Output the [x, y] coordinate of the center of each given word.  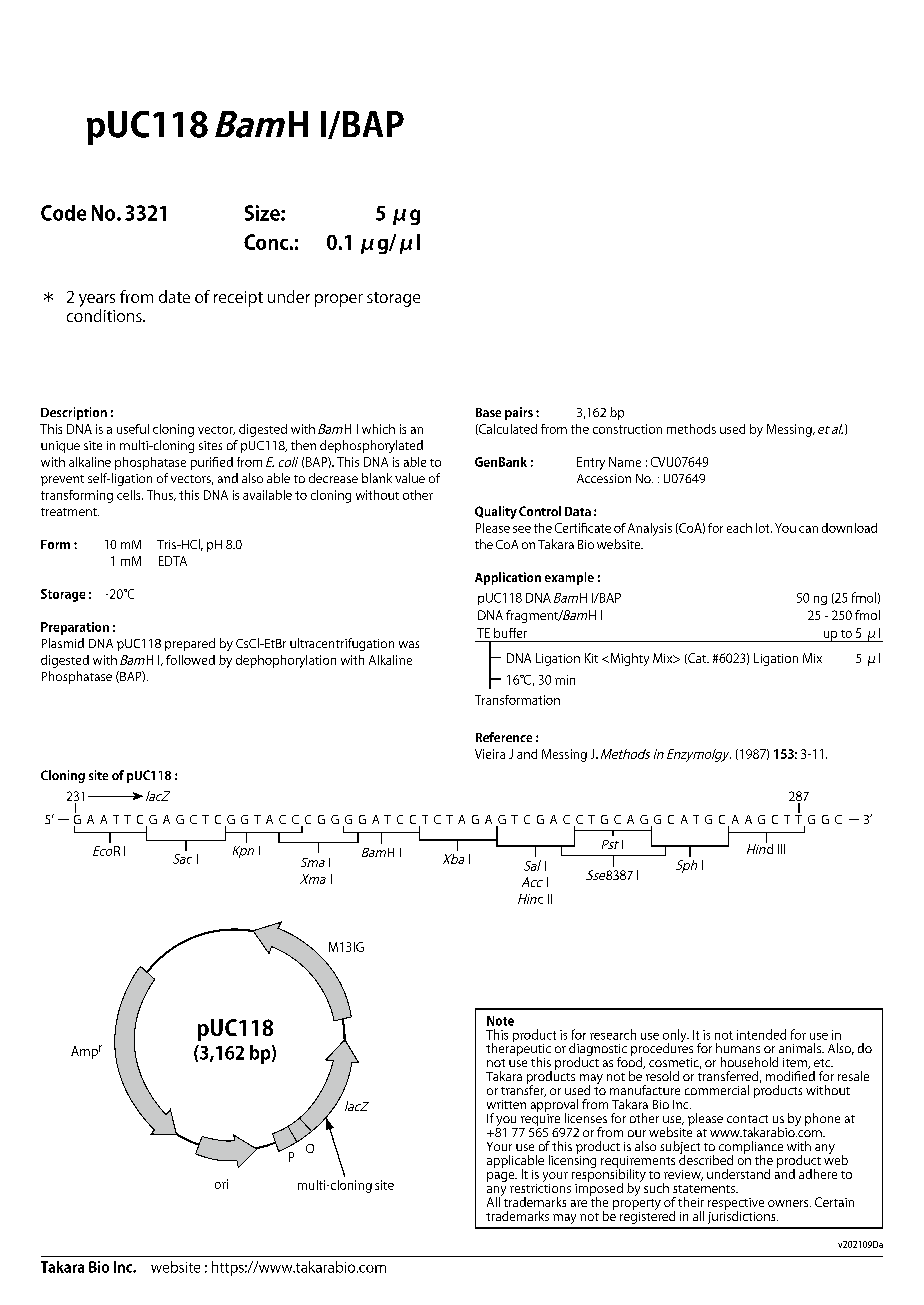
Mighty [628, 659]
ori [221, 1184]
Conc [266, 242]
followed [190, 660]
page [502, 1177]
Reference [504, 737]
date [174, 296]
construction [627, 429]
